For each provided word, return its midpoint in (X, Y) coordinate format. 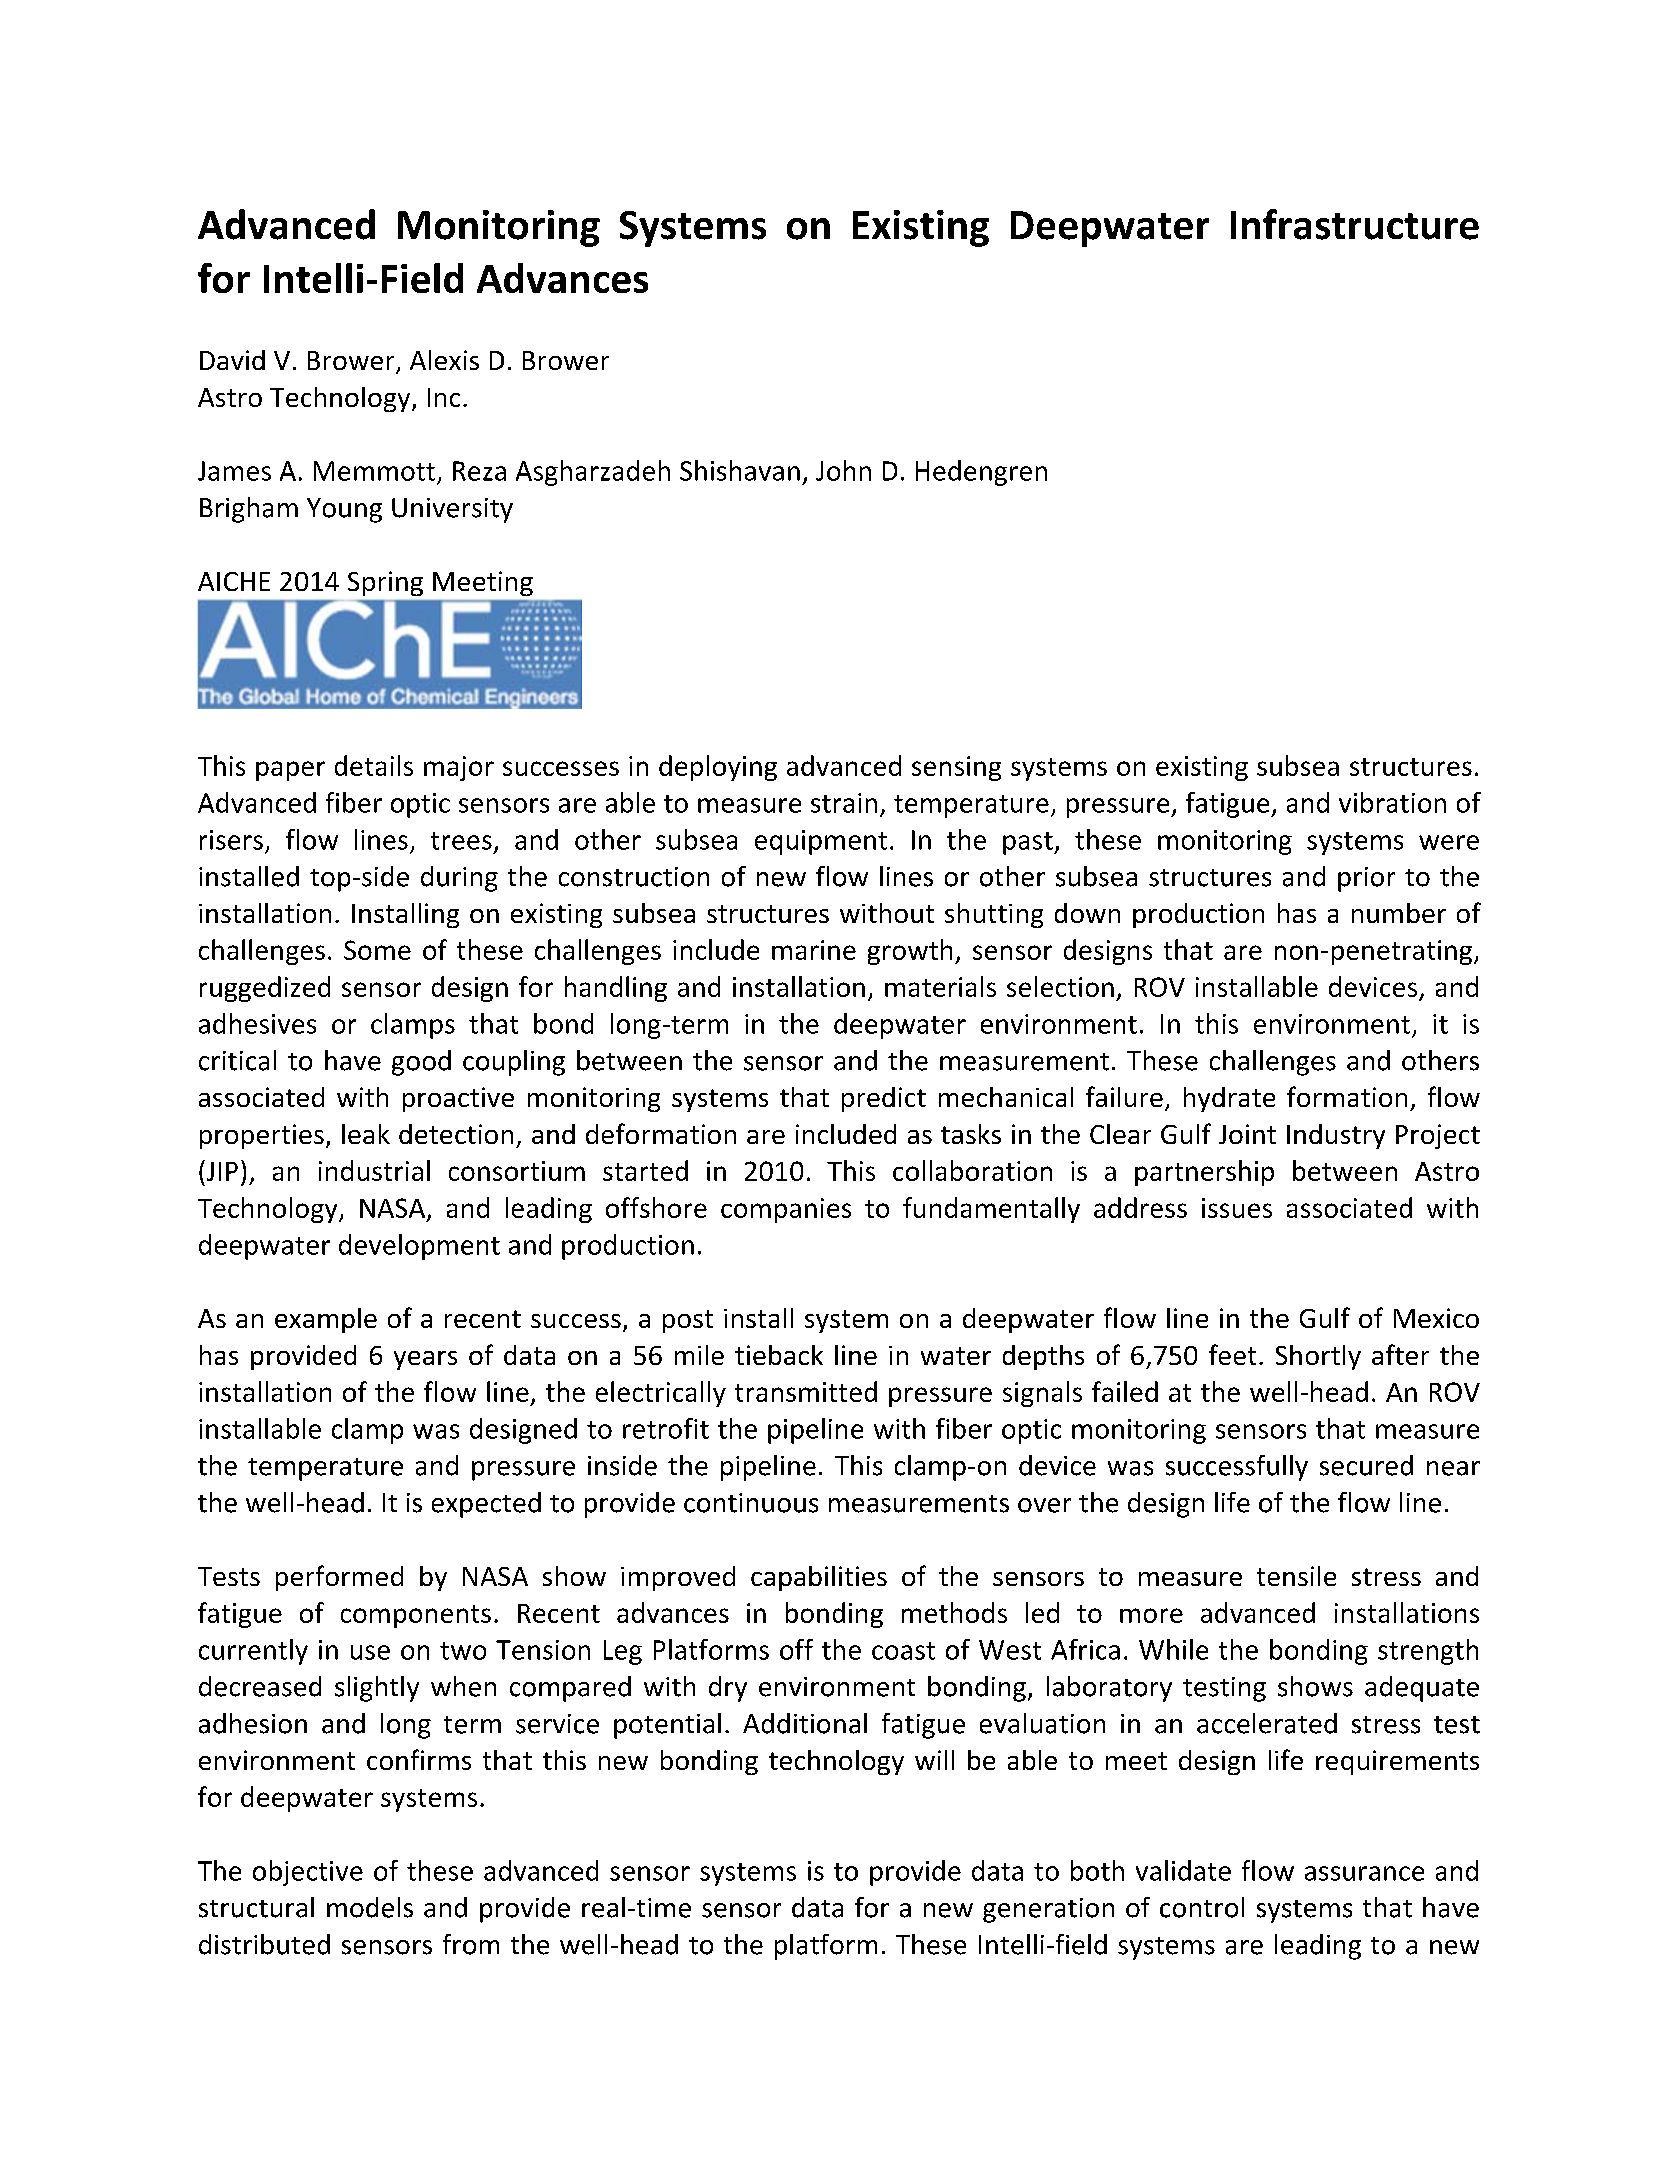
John (843, 470)
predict (884, 1099)
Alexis (444, 360)
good (421, 1063)
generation (1048, 1910)
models (370, 1907)
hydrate (1229, 1099)
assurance (1364, 1873)
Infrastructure (1355, 224)
